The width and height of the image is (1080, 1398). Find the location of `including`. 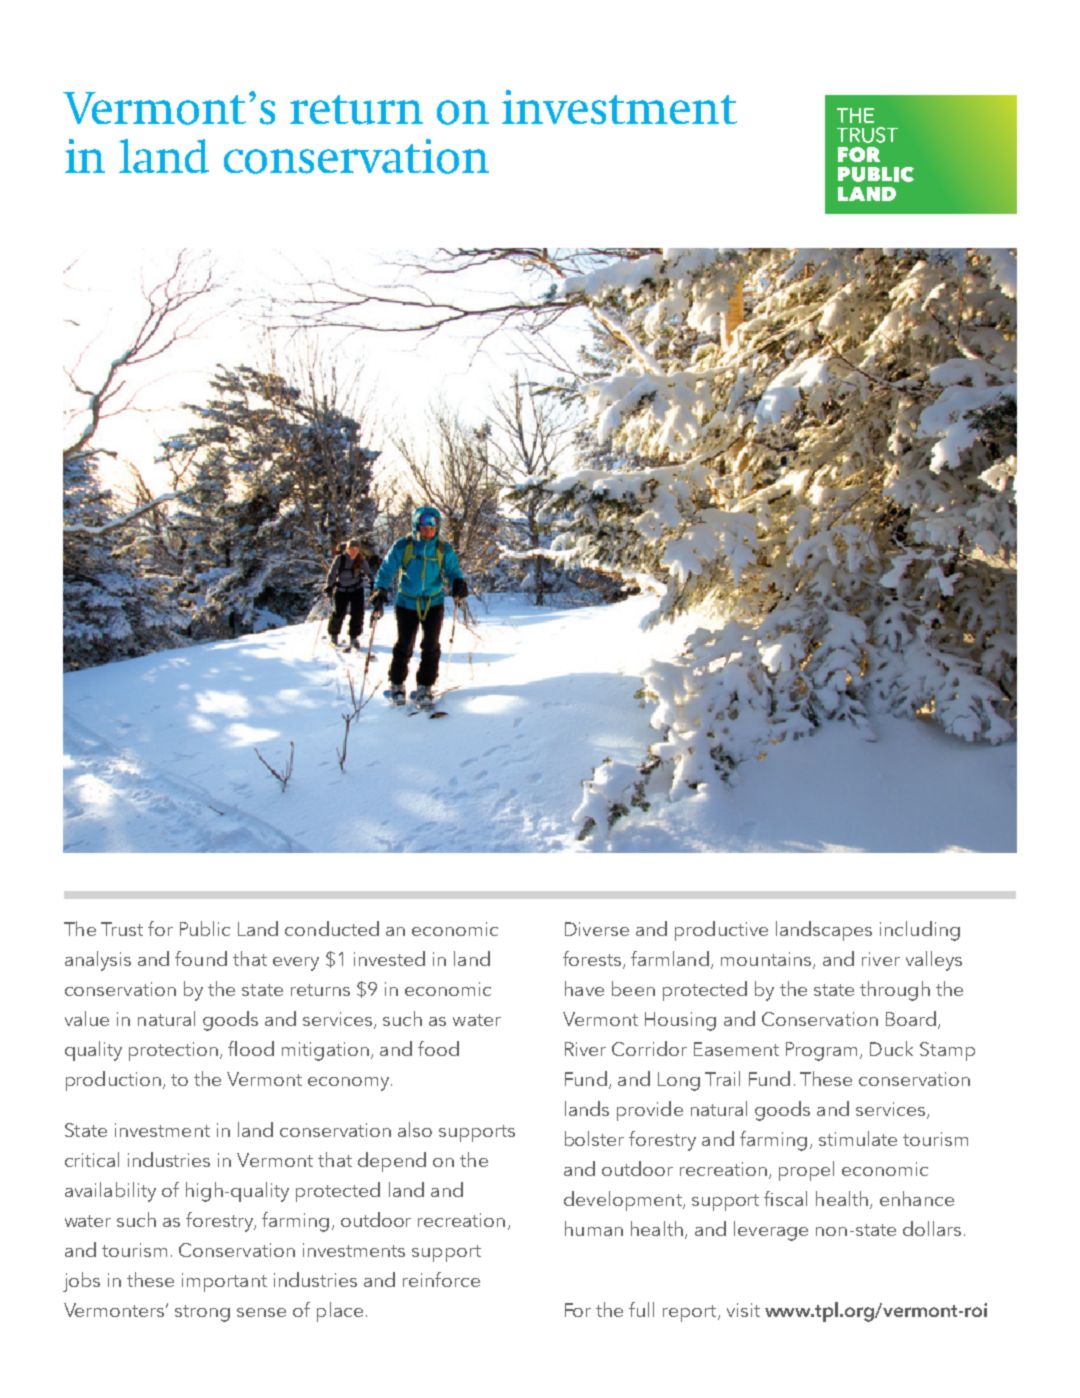

including is located at coordinates (920, 931).
